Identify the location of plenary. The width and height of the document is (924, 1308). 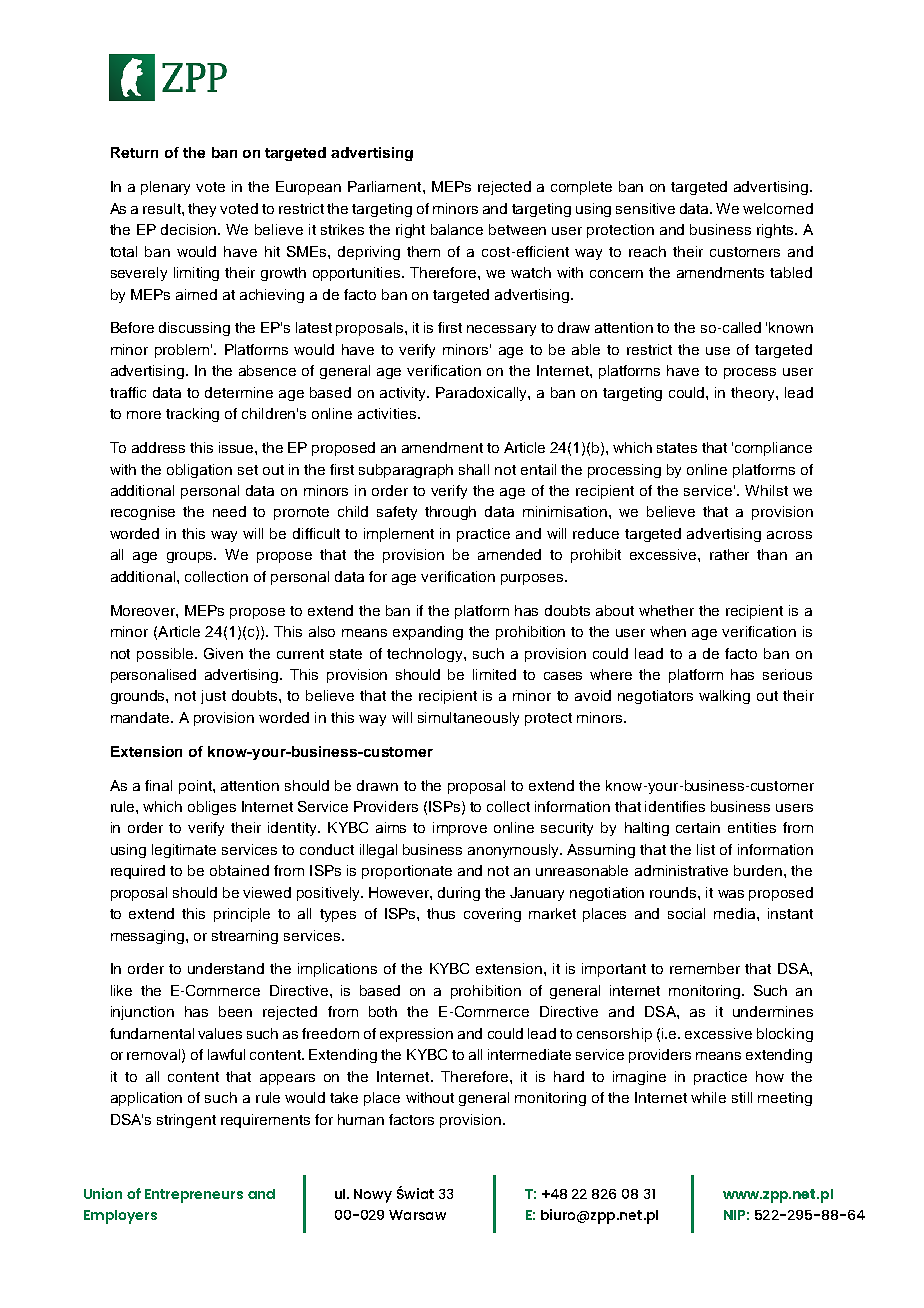
(165, 188).
